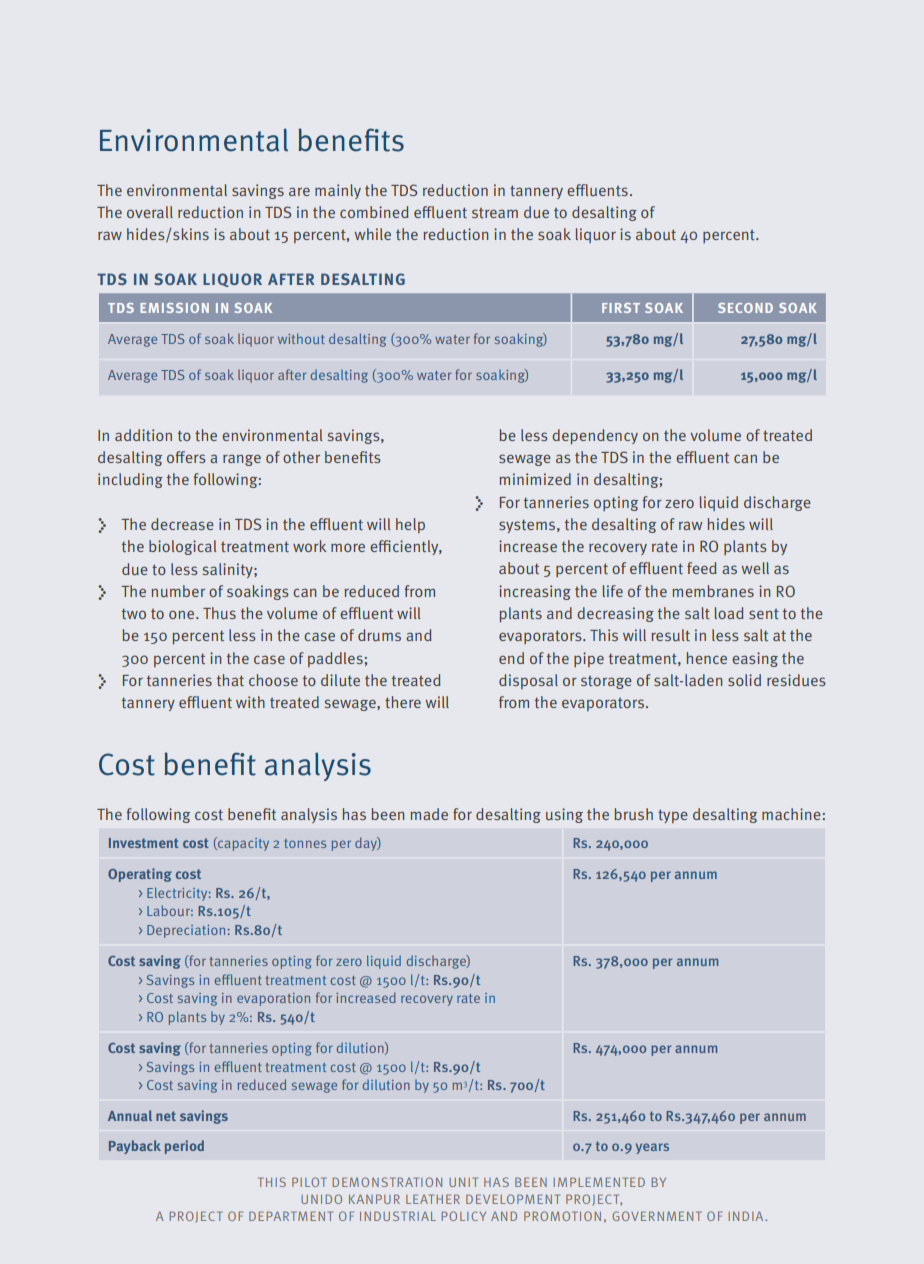 The image size is (924, 1264). I want to click on that, so click(230, 680).
